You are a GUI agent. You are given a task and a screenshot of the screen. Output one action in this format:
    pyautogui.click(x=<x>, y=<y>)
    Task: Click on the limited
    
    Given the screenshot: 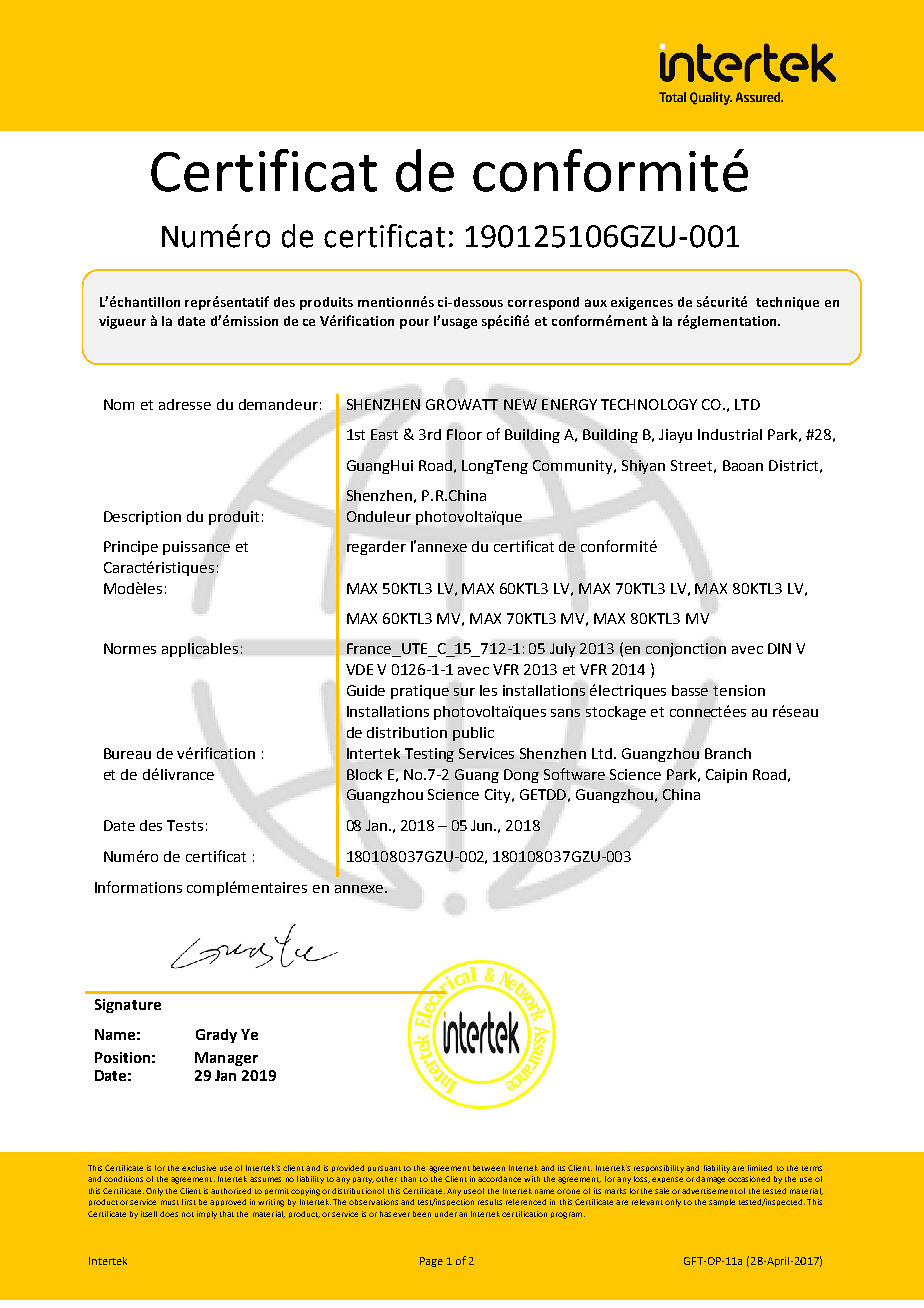 What is the action you would take?
    pyautogui.click(x=760, y=1168)
